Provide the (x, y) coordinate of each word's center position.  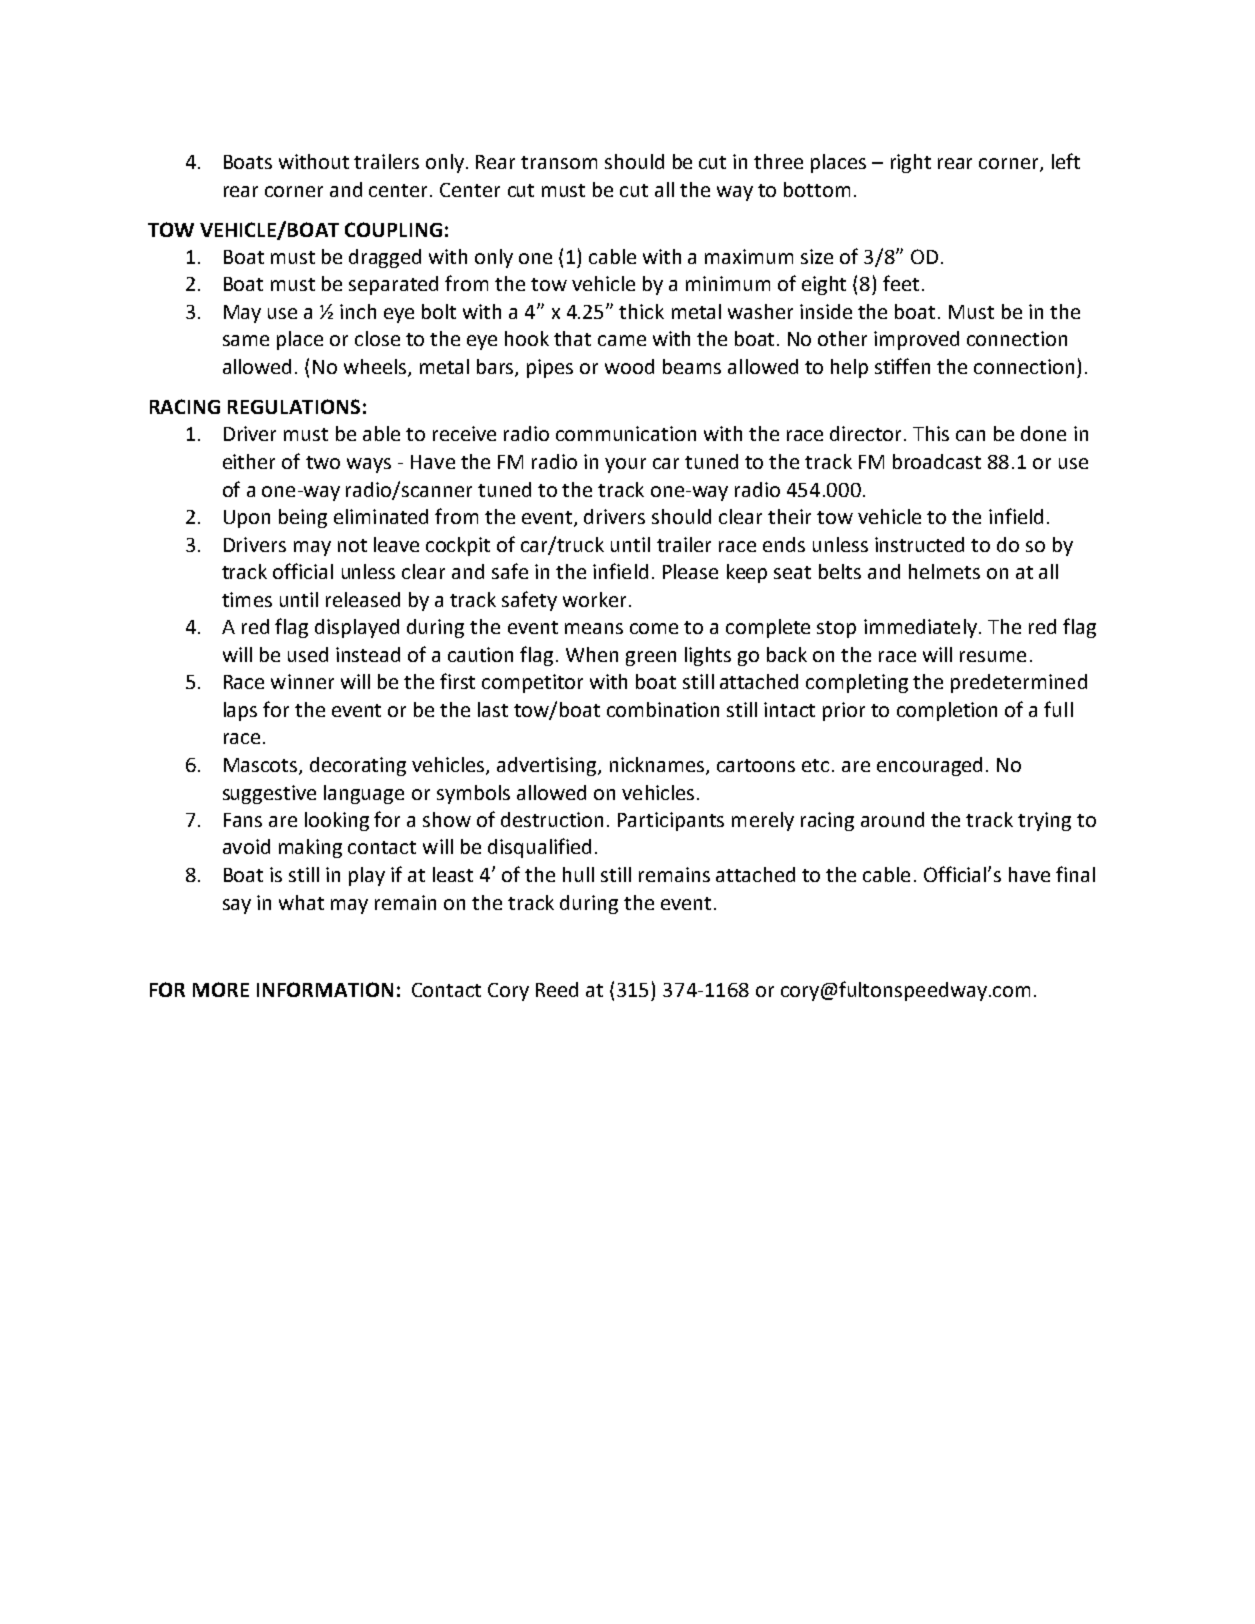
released (363, 599)
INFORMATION (325, 989)
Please (690, 571)
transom (559, 162)
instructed (919, 544)
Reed (557, 989)
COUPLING (393, 229)
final (1075, 874)
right (911, 163)
